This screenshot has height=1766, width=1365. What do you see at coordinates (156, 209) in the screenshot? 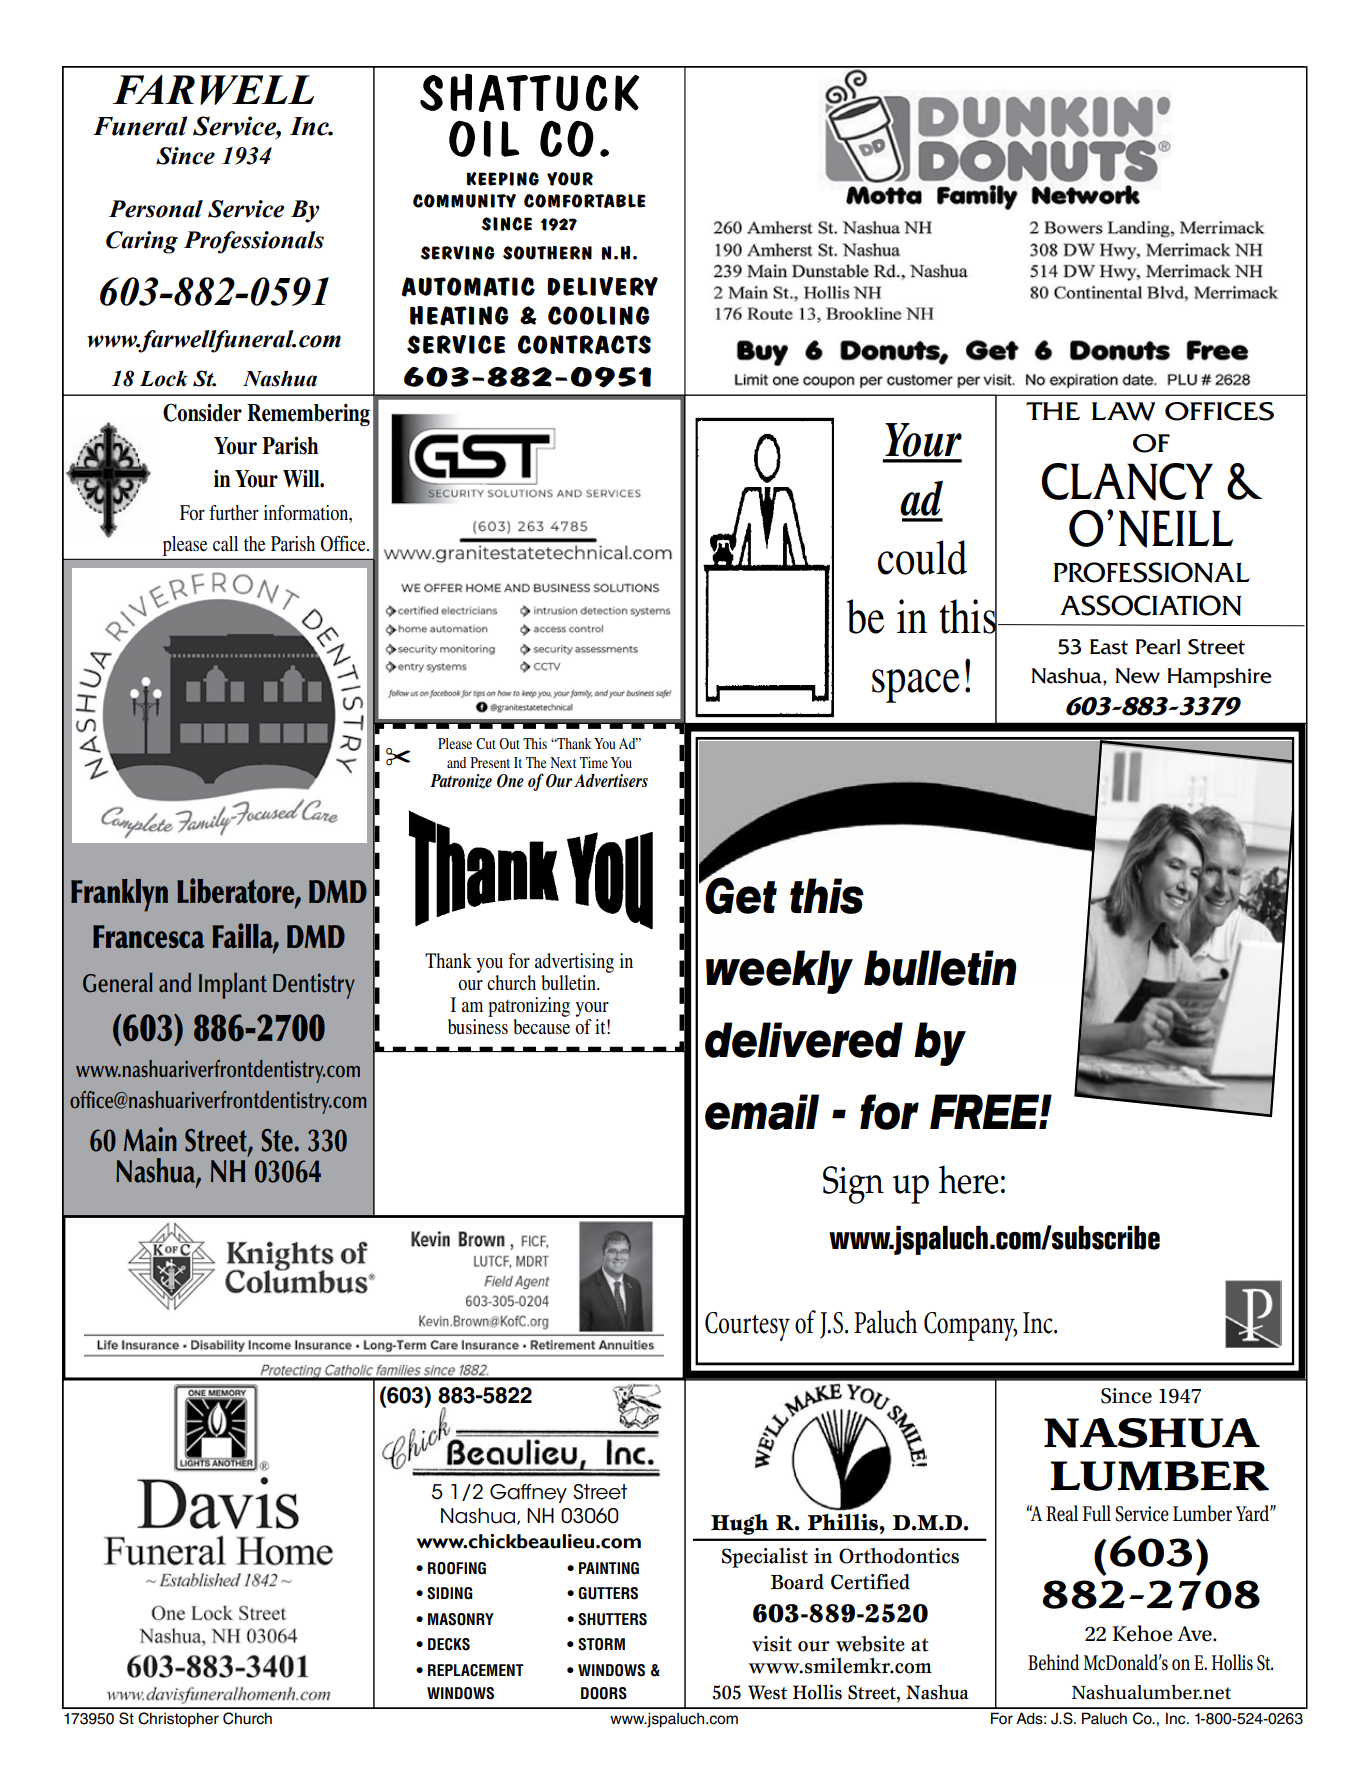
I see `Personal` at bounding box center [156, 209].
